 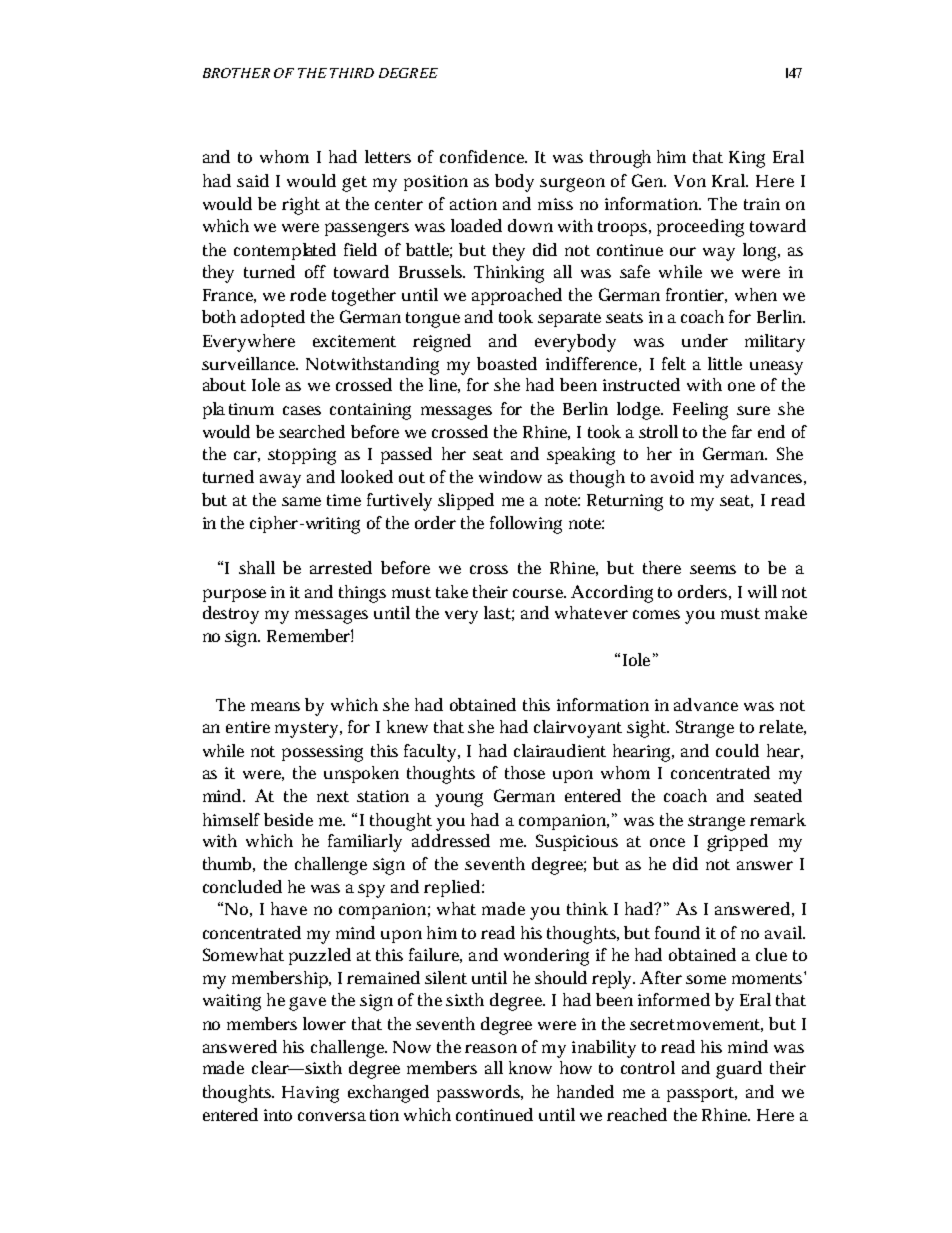 What do you see at coordinates (713, 569) in the page?
I see `seems` at bounding box center [713, 569].
